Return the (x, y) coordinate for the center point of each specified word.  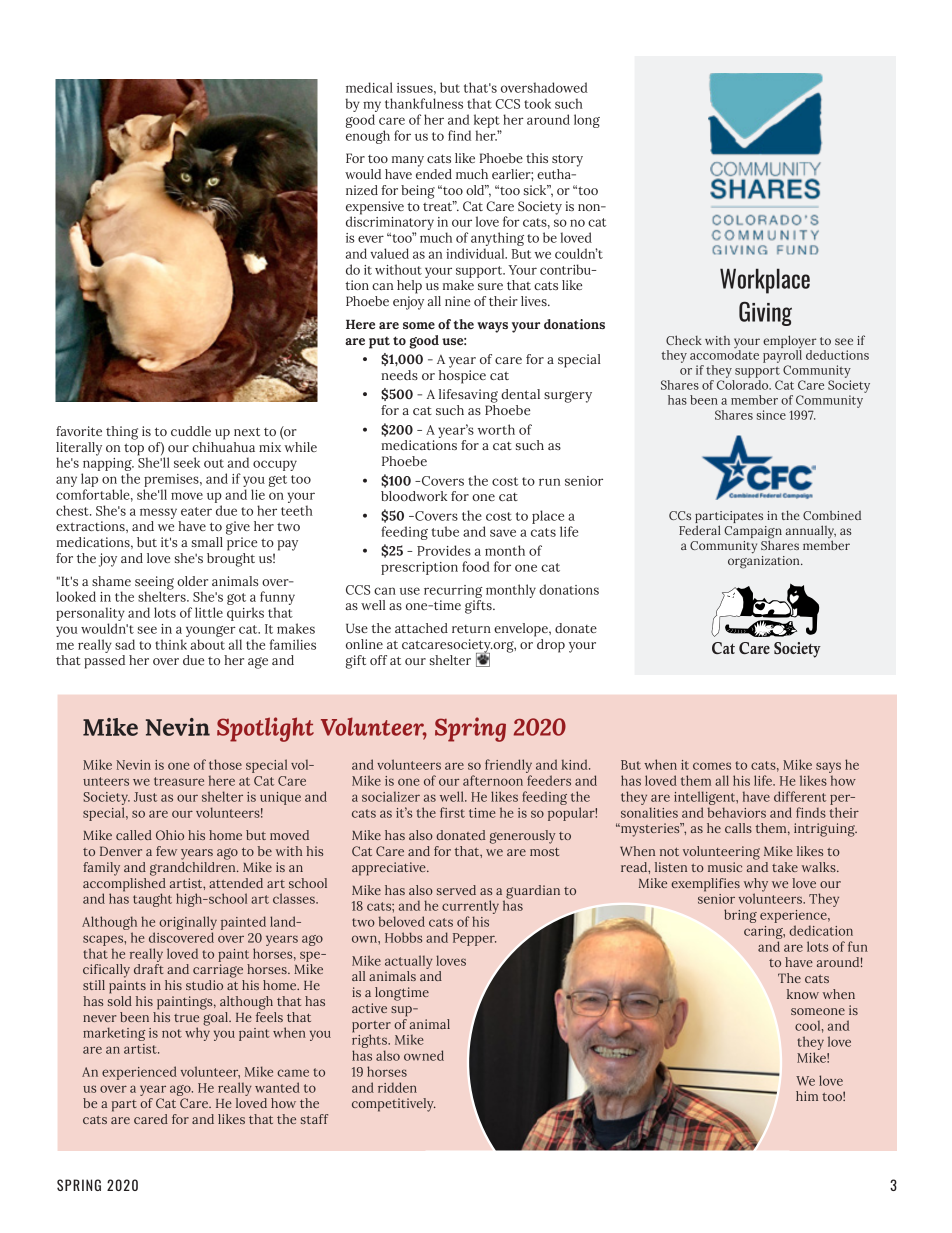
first (452, 812)
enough (368, 137)
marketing (114, 1034)
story (567, 161)
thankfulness (424, 103)
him (807, 1096)
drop (551, 646)
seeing (154, 584)
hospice (462, 375)
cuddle (191, 431)
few (166, 851)
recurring (453, 591)
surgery (568, 397)
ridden (397, 1087)
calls (738, 828)
